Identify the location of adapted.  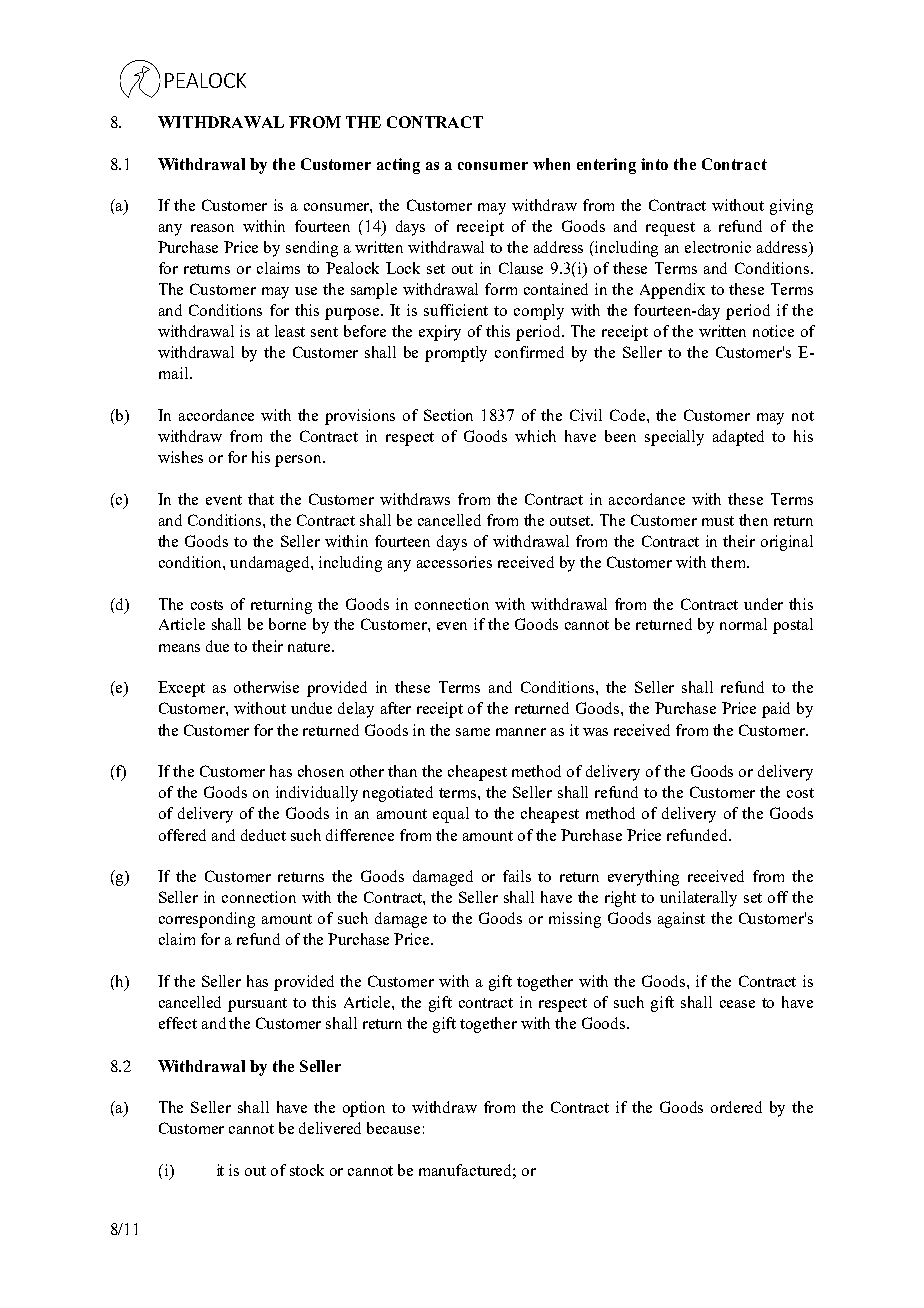
(738, 438).
